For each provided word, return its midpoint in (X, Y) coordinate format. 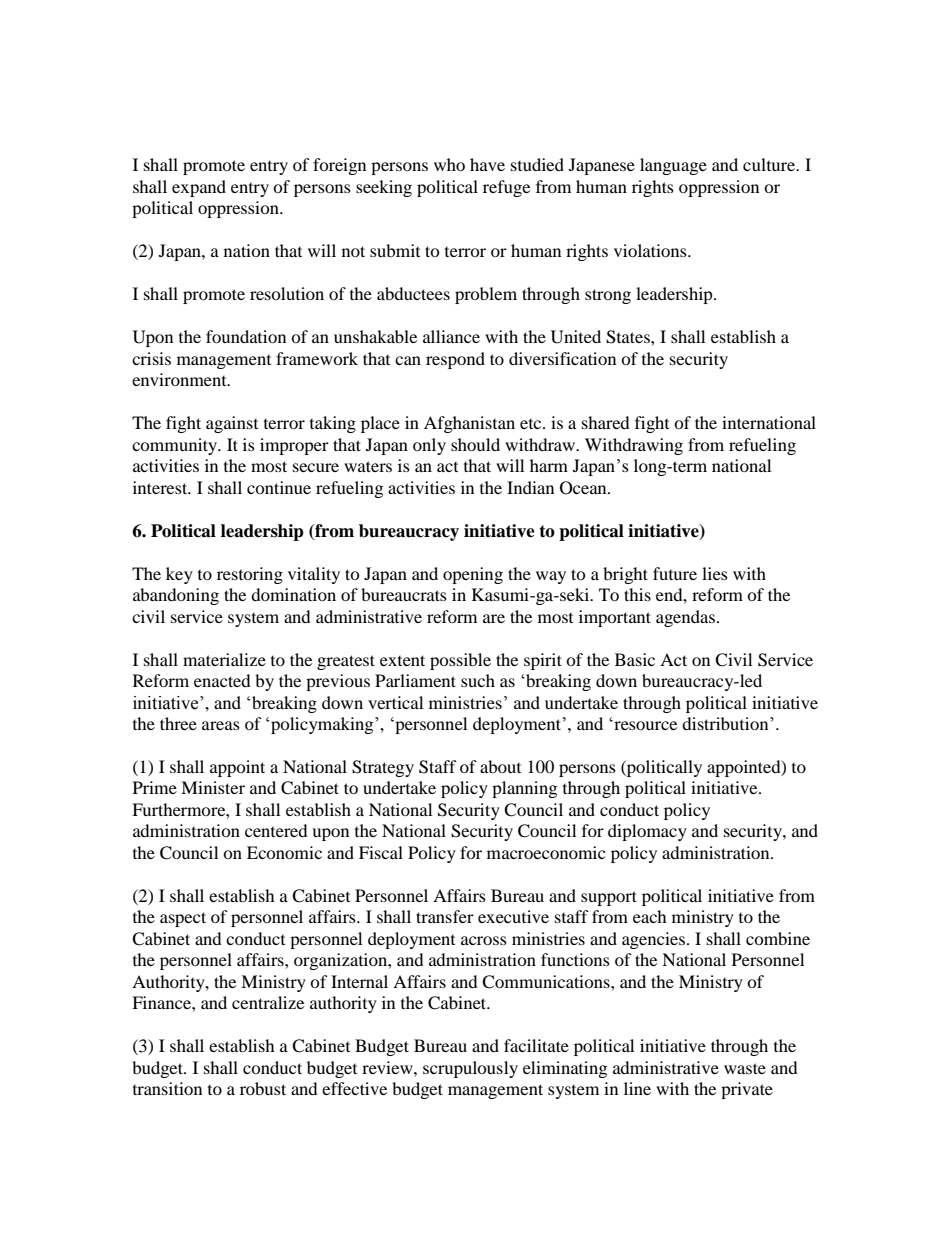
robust (263, 1088)
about (500, 766)
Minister (213, 787)
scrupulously (470, 1069)
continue (279, 487)
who (449, 164)
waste (745, 1068)
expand (199, 188)
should (475, 444)
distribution (726, 723)
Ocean (584, 488)
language (673, 166)
